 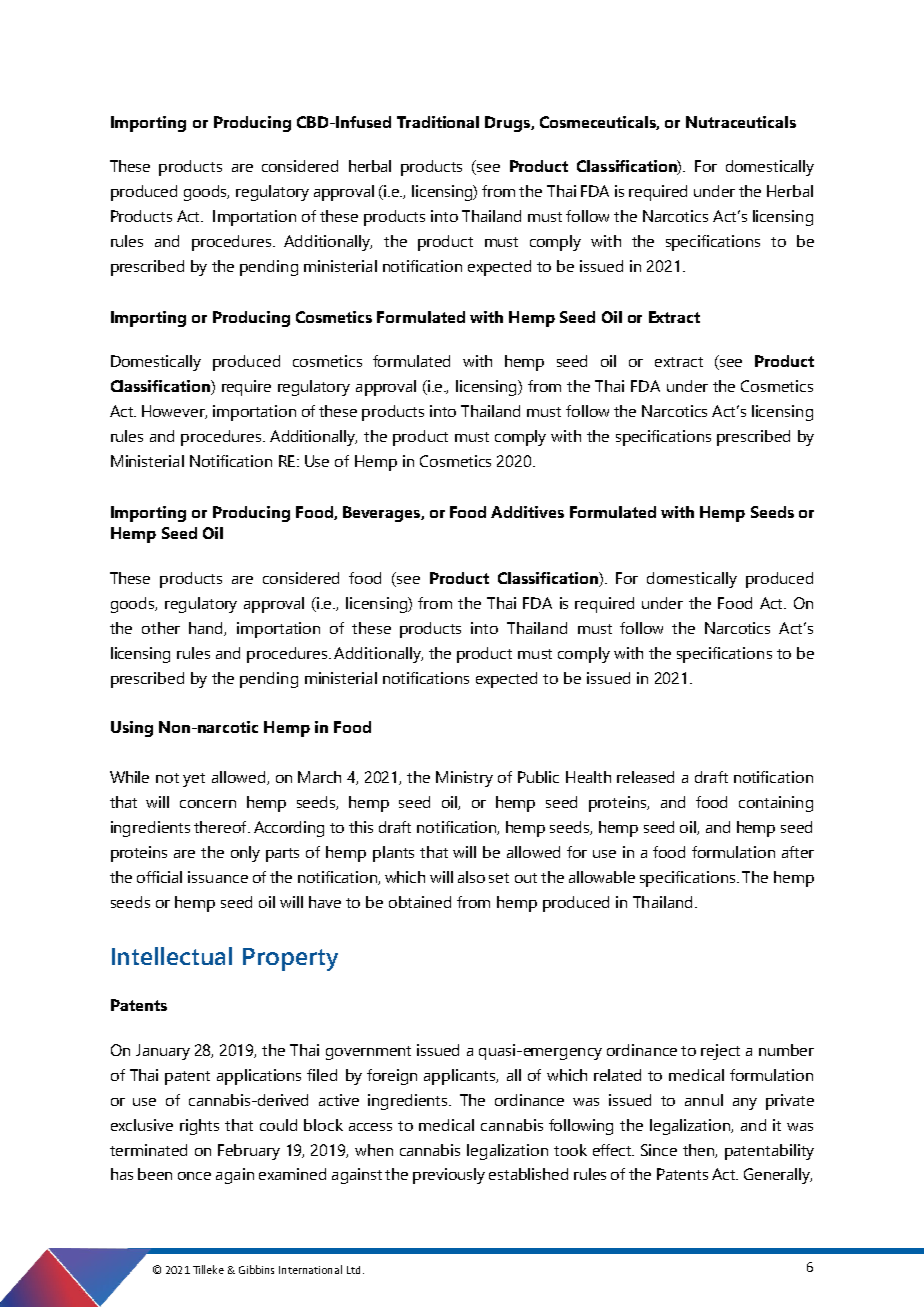 I want to click on reject, so click(x=720, y=1052).
